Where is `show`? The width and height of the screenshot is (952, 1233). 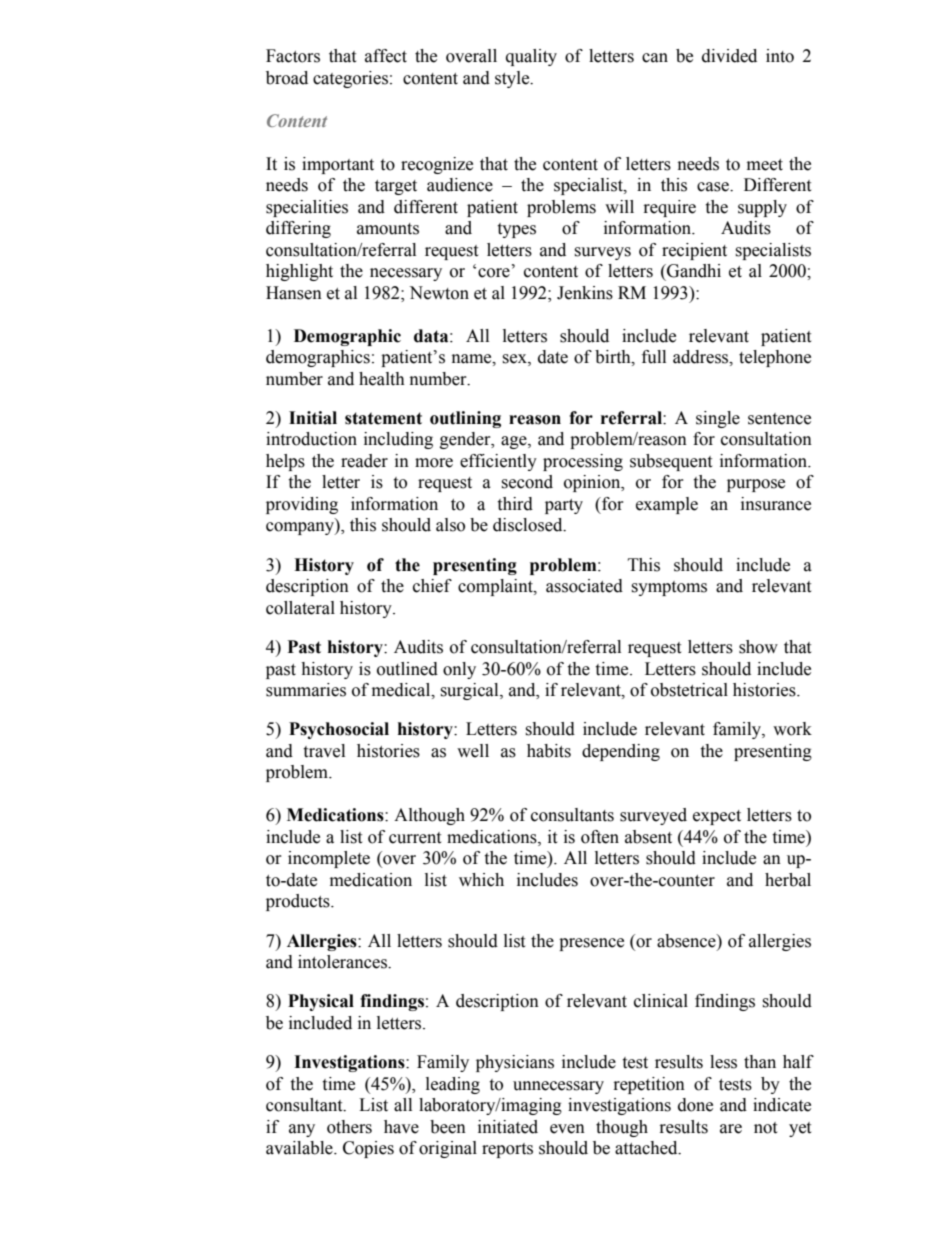
show is located at coordinates (758, 647).
